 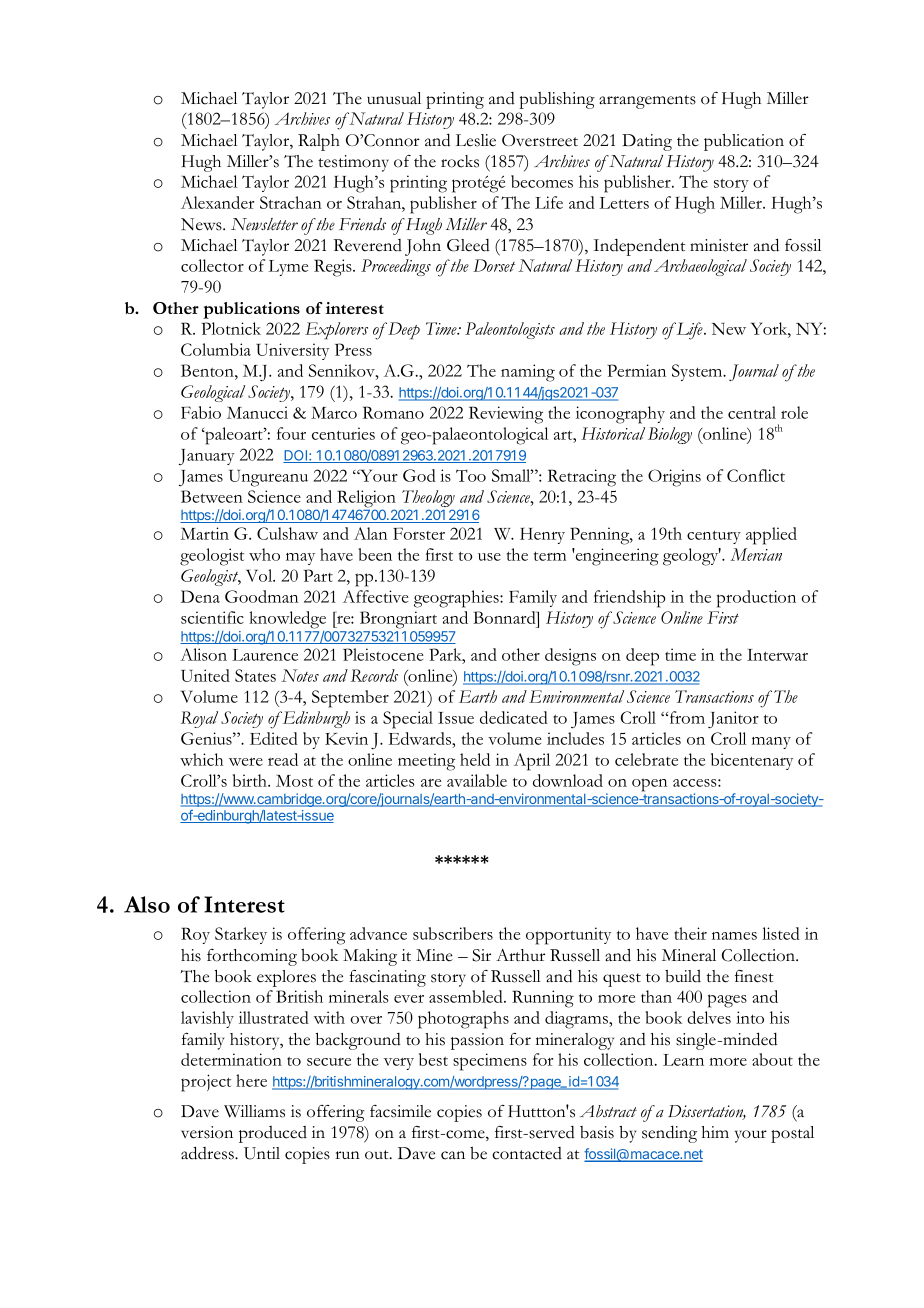 I want to click on Conflict, so click(x=756, y=475).
